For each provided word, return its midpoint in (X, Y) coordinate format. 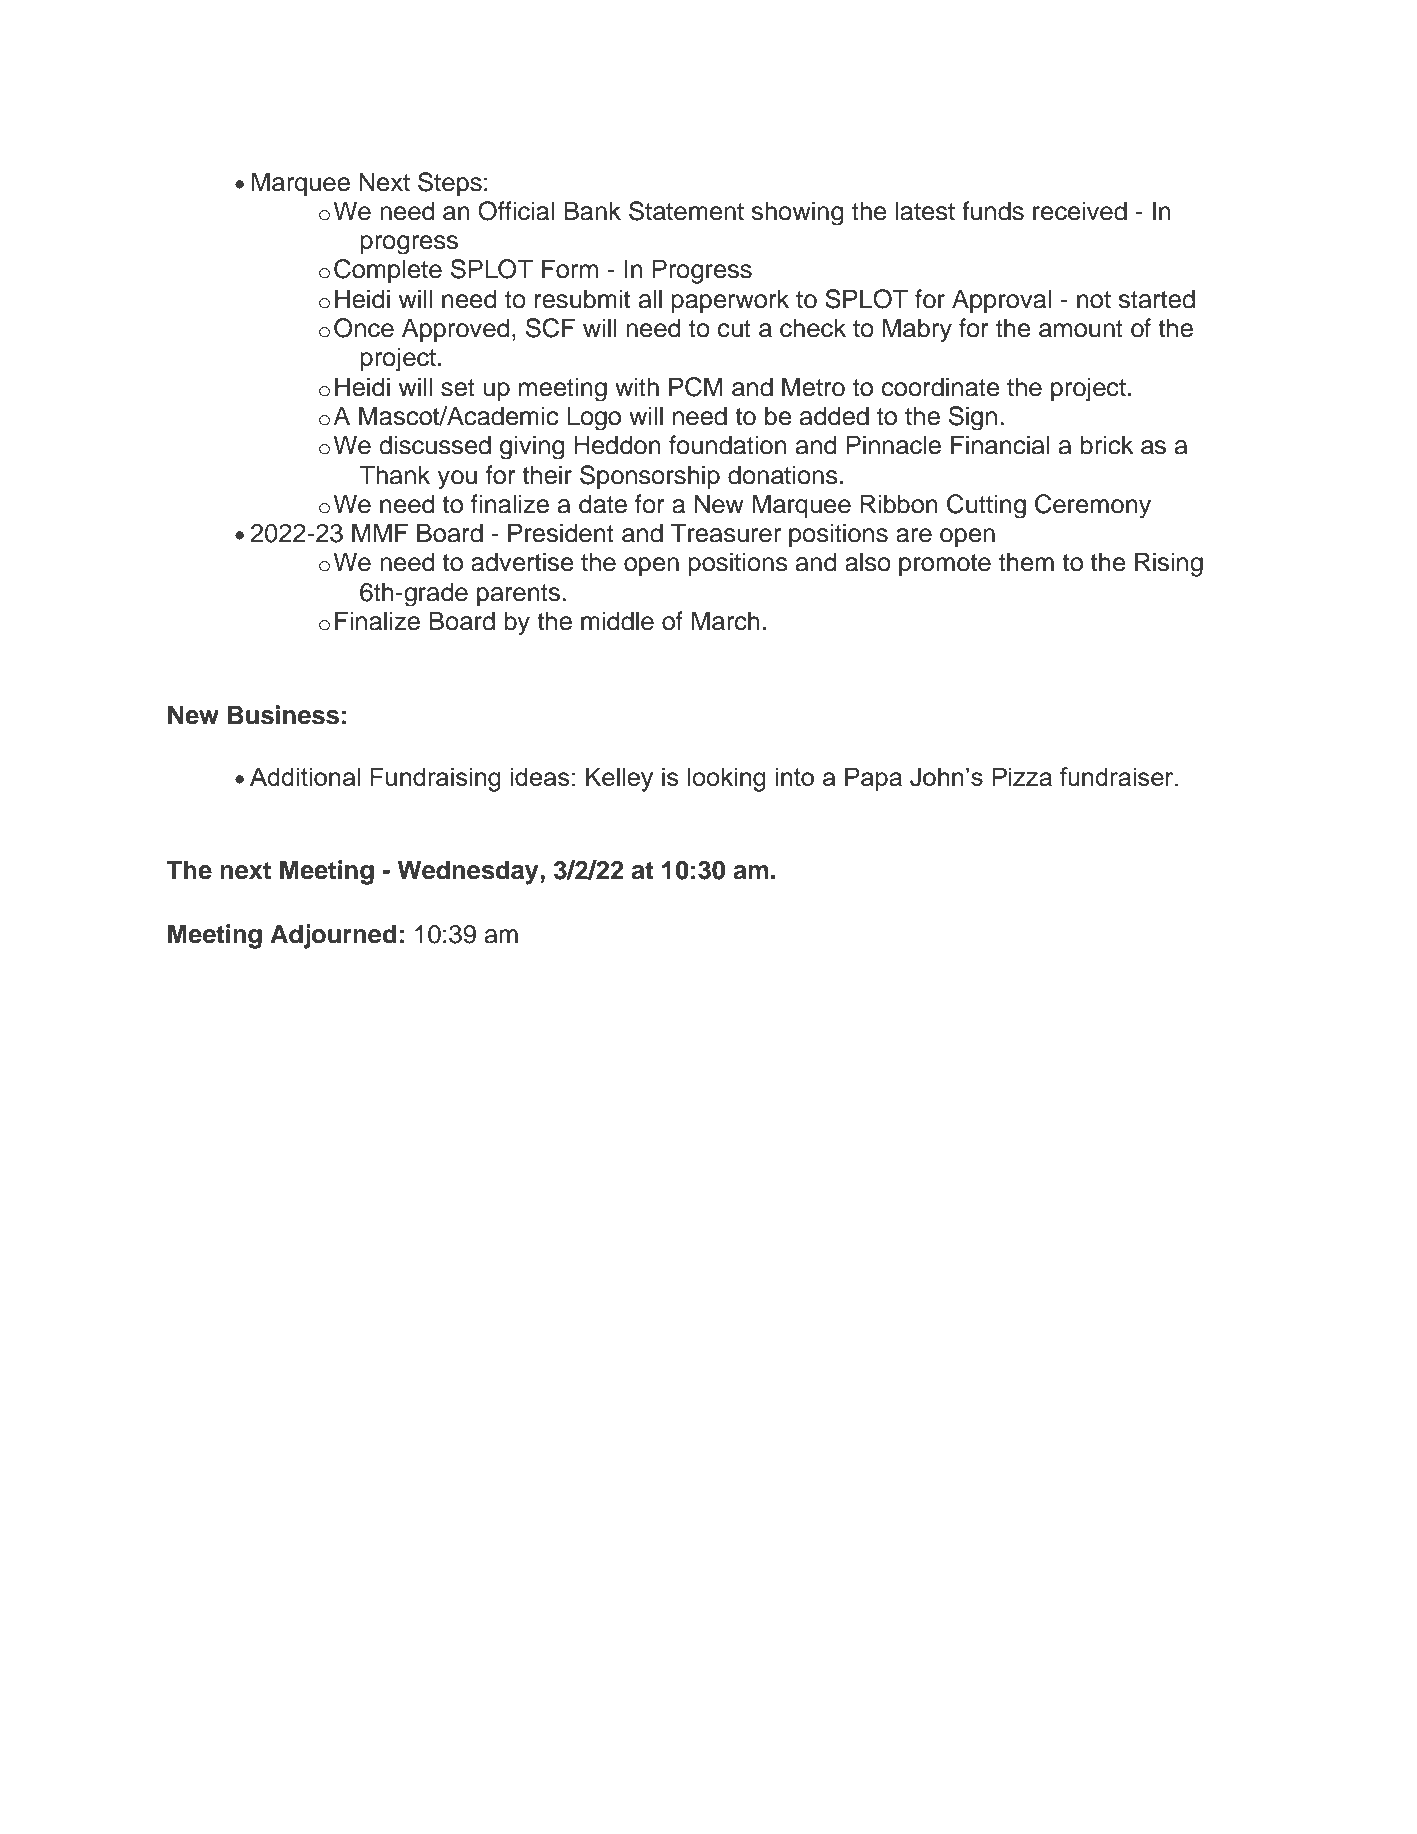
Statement (686, 211)
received (1080, 211)
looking (727, 779)
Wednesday (468, 872)
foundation (728, 445)
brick (1107, 445)
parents (520, 595)
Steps (450, 184)
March (725, 621)
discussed (435, 445)
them (1026, 562)
